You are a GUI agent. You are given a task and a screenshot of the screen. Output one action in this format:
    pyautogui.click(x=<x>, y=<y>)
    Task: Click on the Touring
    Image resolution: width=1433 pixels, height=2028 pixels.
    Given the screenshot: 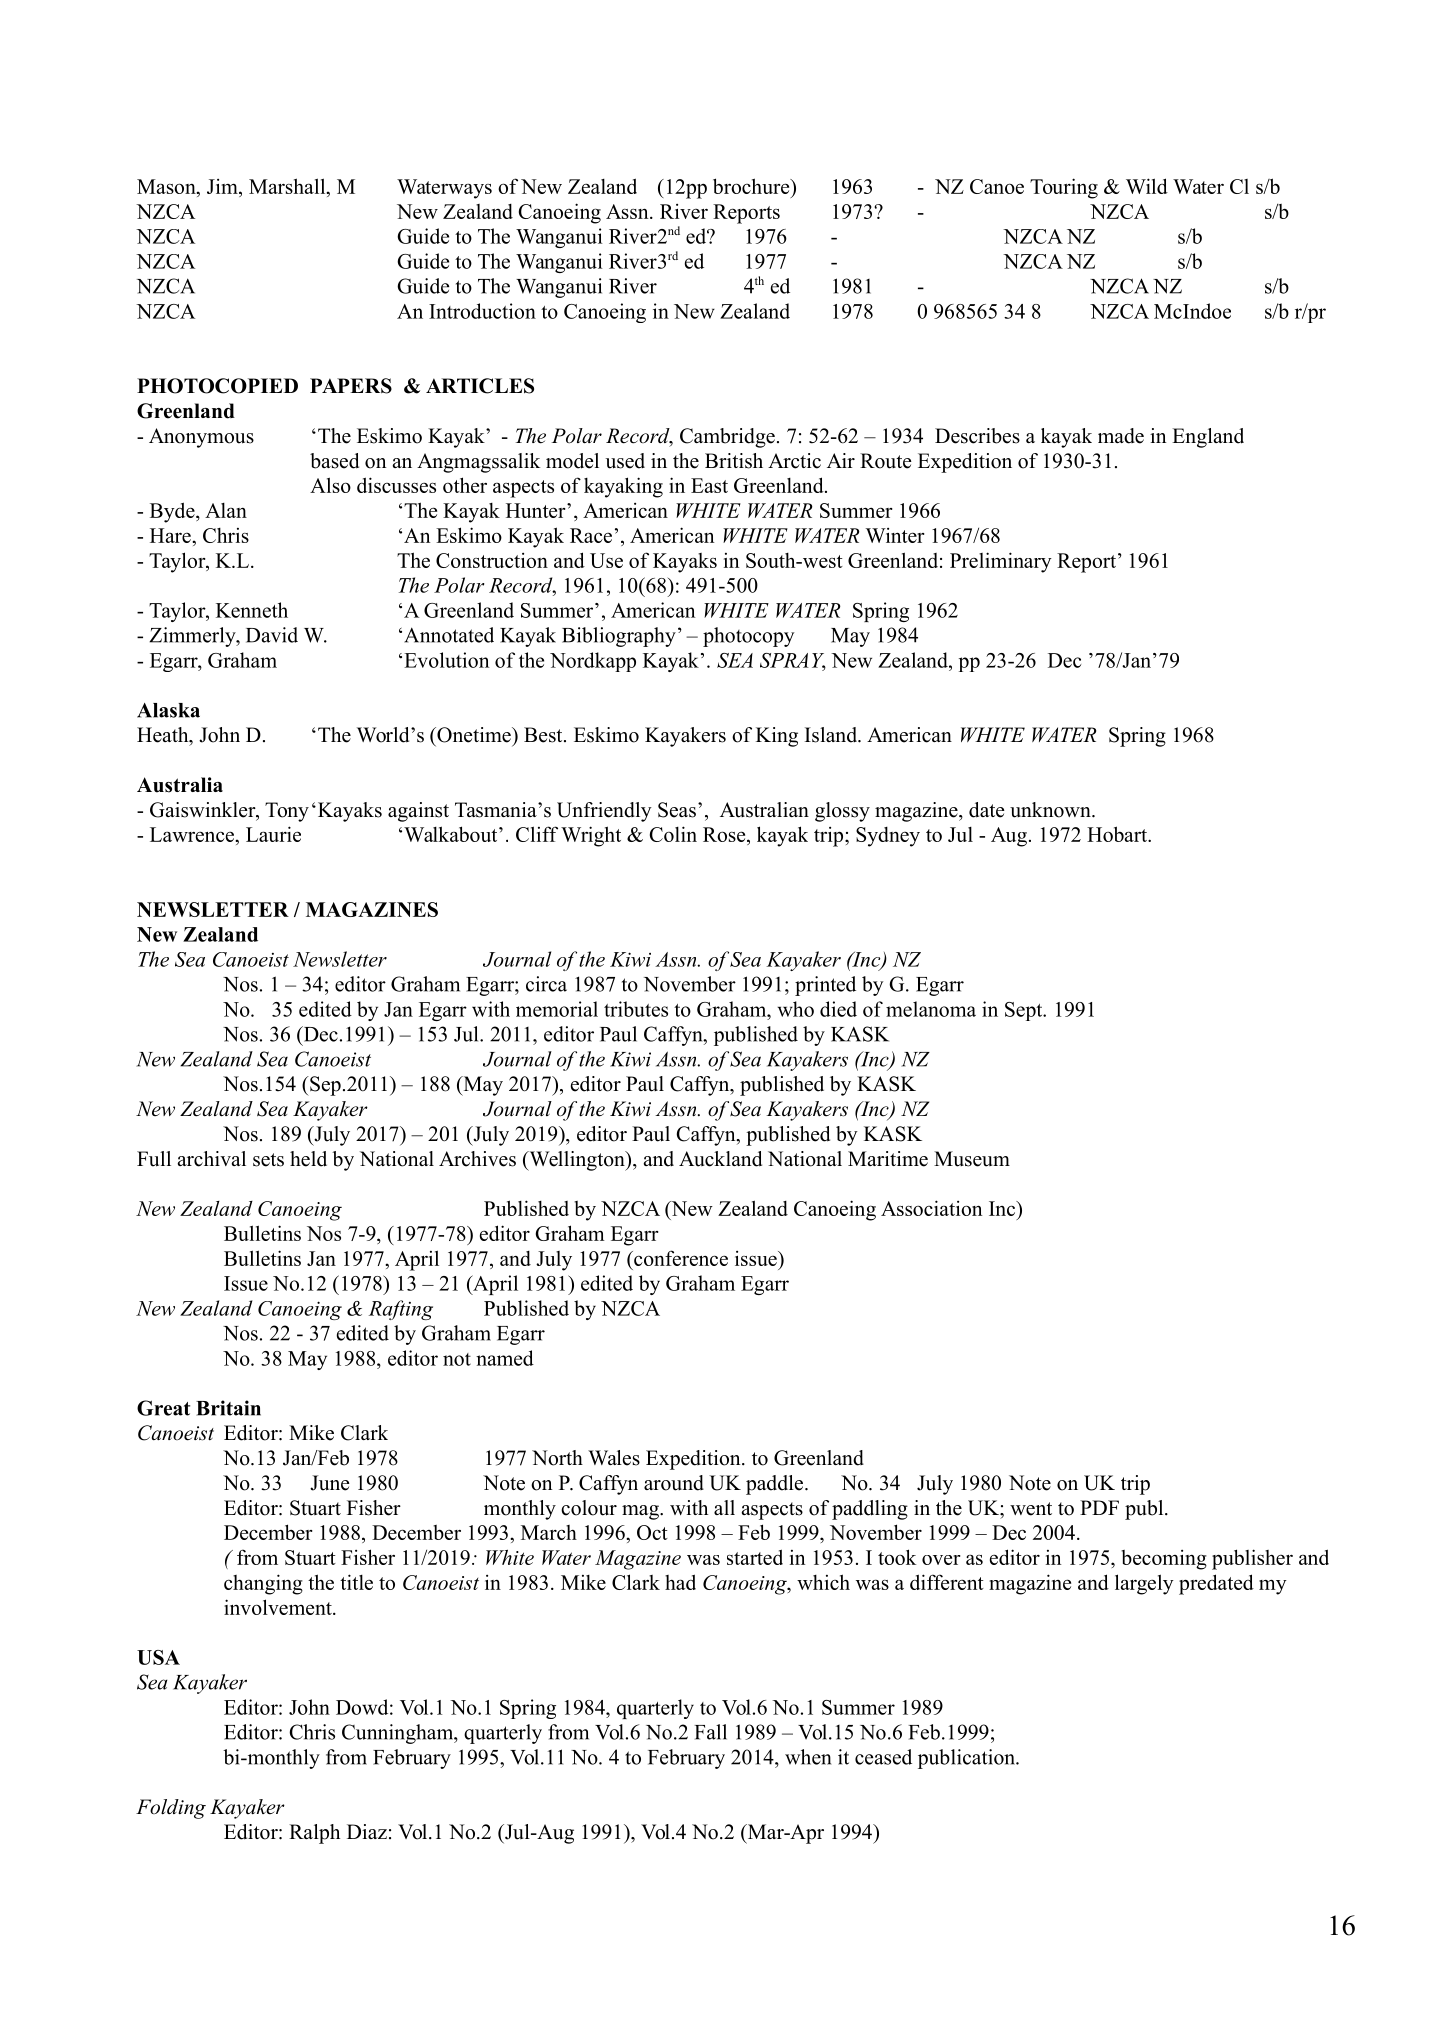 What is the action you would take?
    pyautogui.click(x=1064, y=188)
